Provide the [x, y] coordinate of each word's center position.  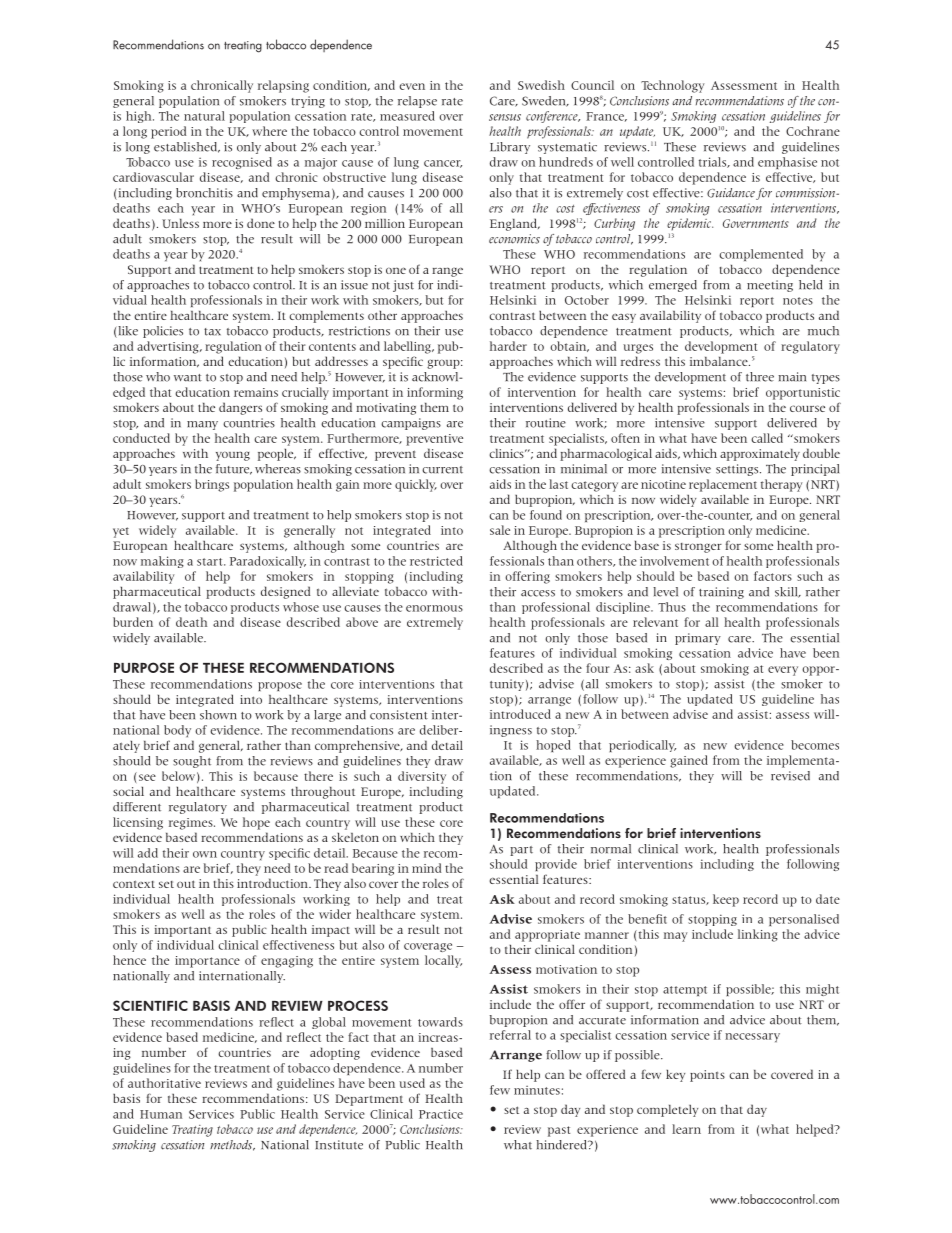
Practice [441, 1114]
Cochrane [813, 131]
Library [510, 148]
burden [133, 622]
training [721, 593]
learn [686, 1129]
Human [161, 1114]
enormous [434, 608]
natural [204, 116]
